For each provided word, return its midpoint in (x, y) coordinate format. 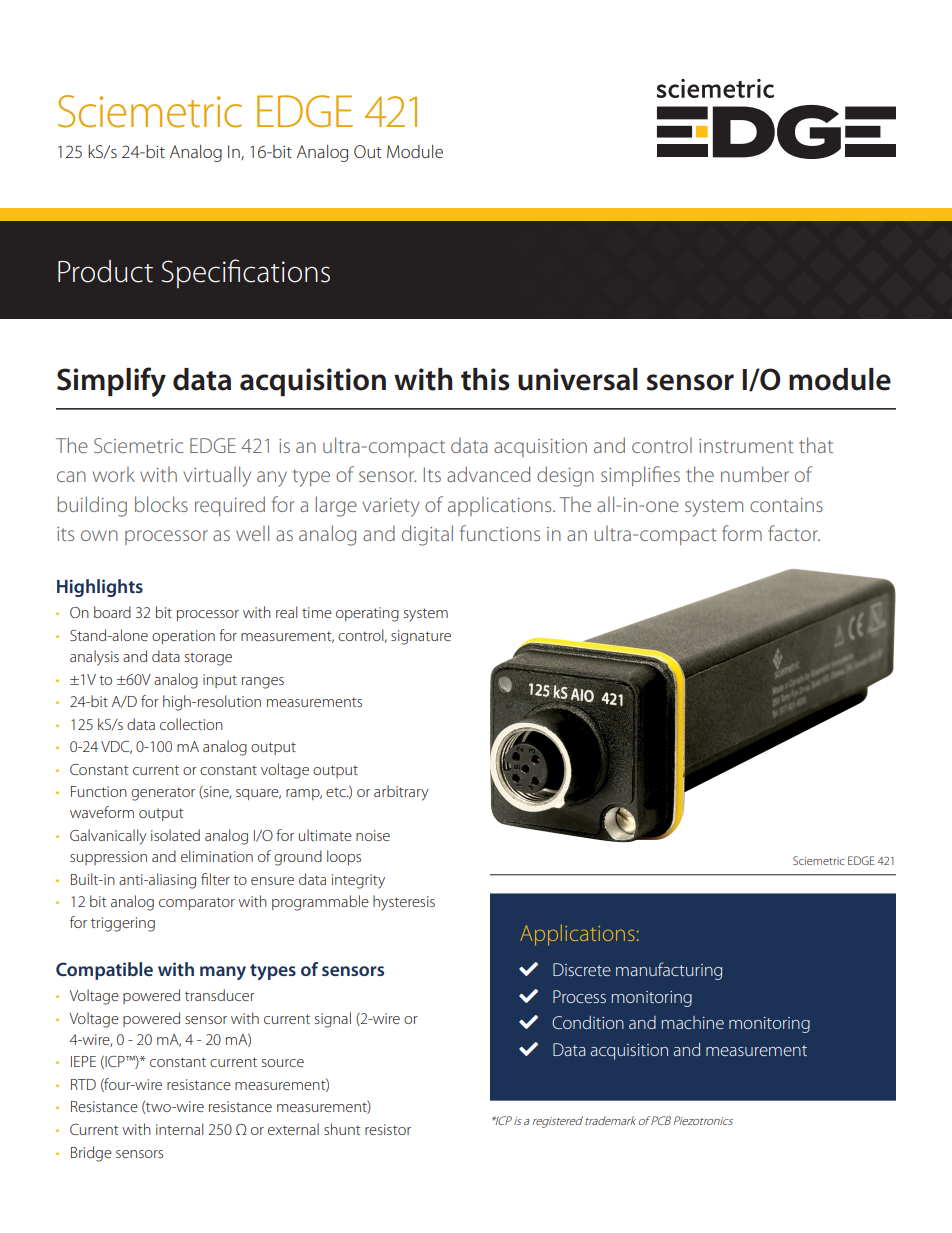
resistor (388, 1129)
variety (391, 507)
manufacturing (669, 971)
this (485, 379)
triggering (123, 924)
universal (578, 379)
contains (786, 505)
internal (179, 1129)
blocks (161, 504)
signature (421, 637)
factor (794, 533)
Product (105, 271)
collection (191, 724)
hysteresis (404, 903)
